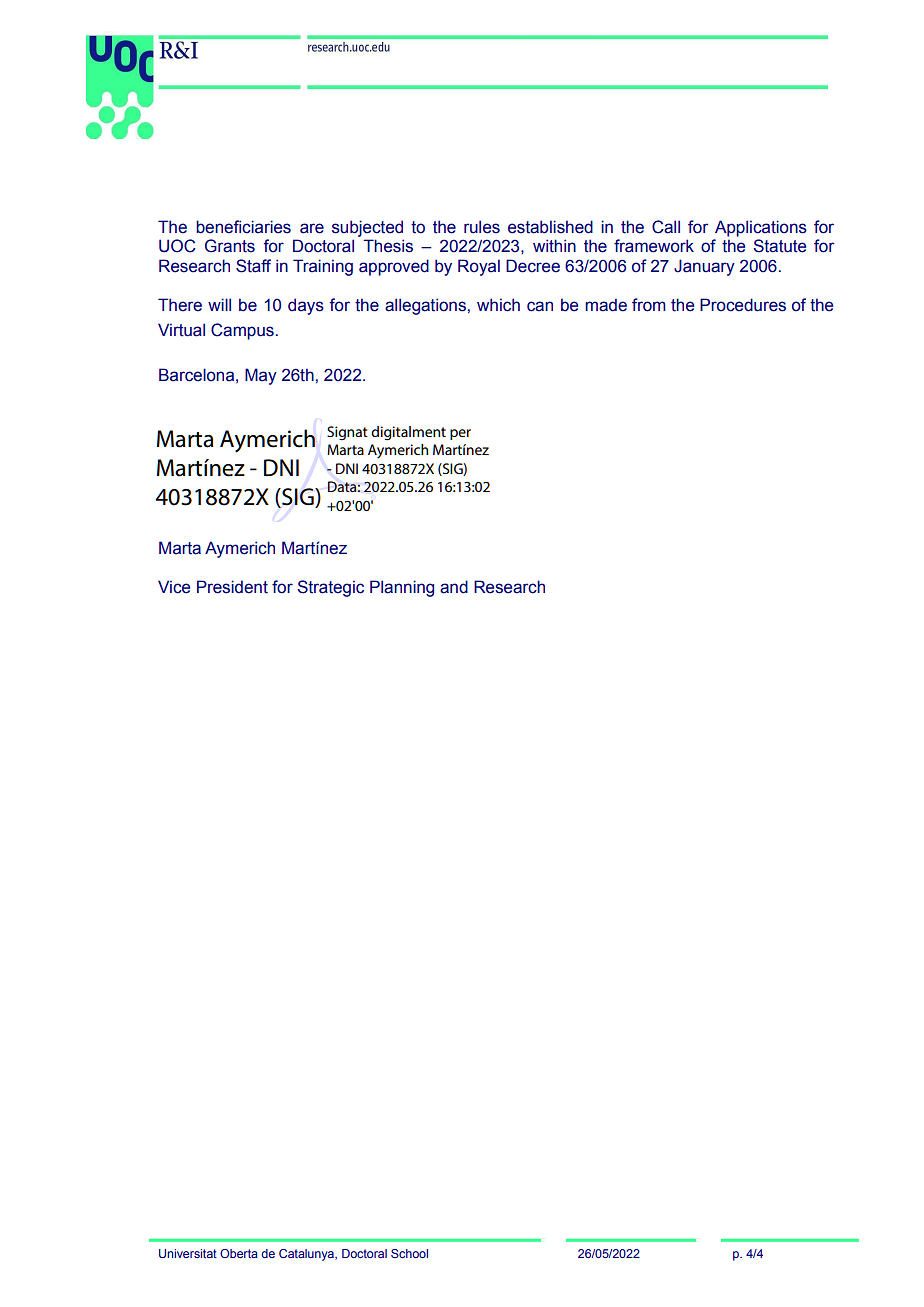 This screenshot has height=1307, width=924. Describe the element at coordinates (479, 267) in the screenshot. I see `Royal` at that location.
